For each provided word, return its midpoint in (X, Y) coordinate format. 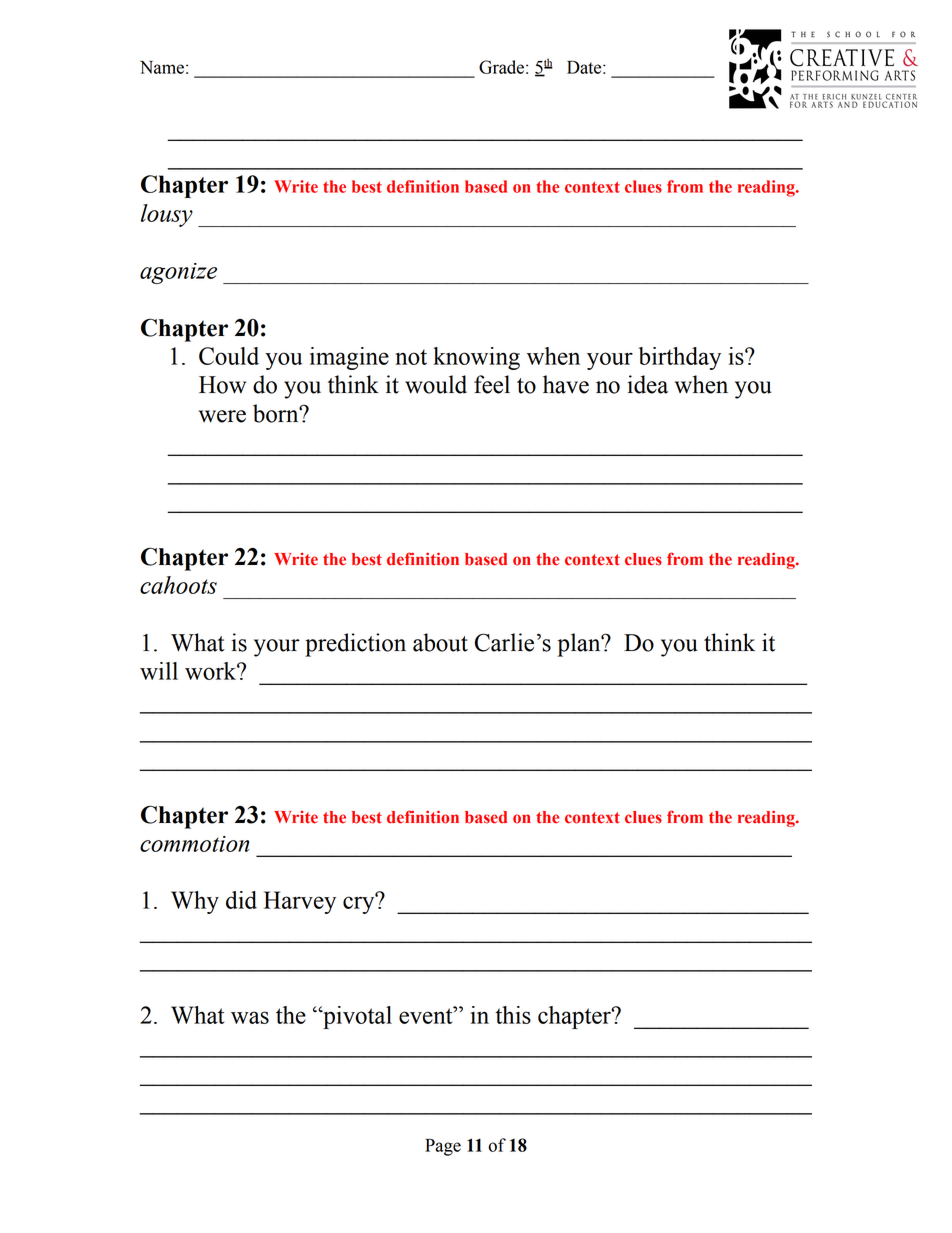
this (513, 1015)
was (250, 1017)
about (440, 642)
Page (443, 1147)
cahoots (178, 585)
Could (229, 356)
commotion (195, 844)
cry (360, 904)
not (411, 357)
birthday (680, 358)
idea (647, 384)
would (436, 384)
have (566, 384)
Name (162, 67)
